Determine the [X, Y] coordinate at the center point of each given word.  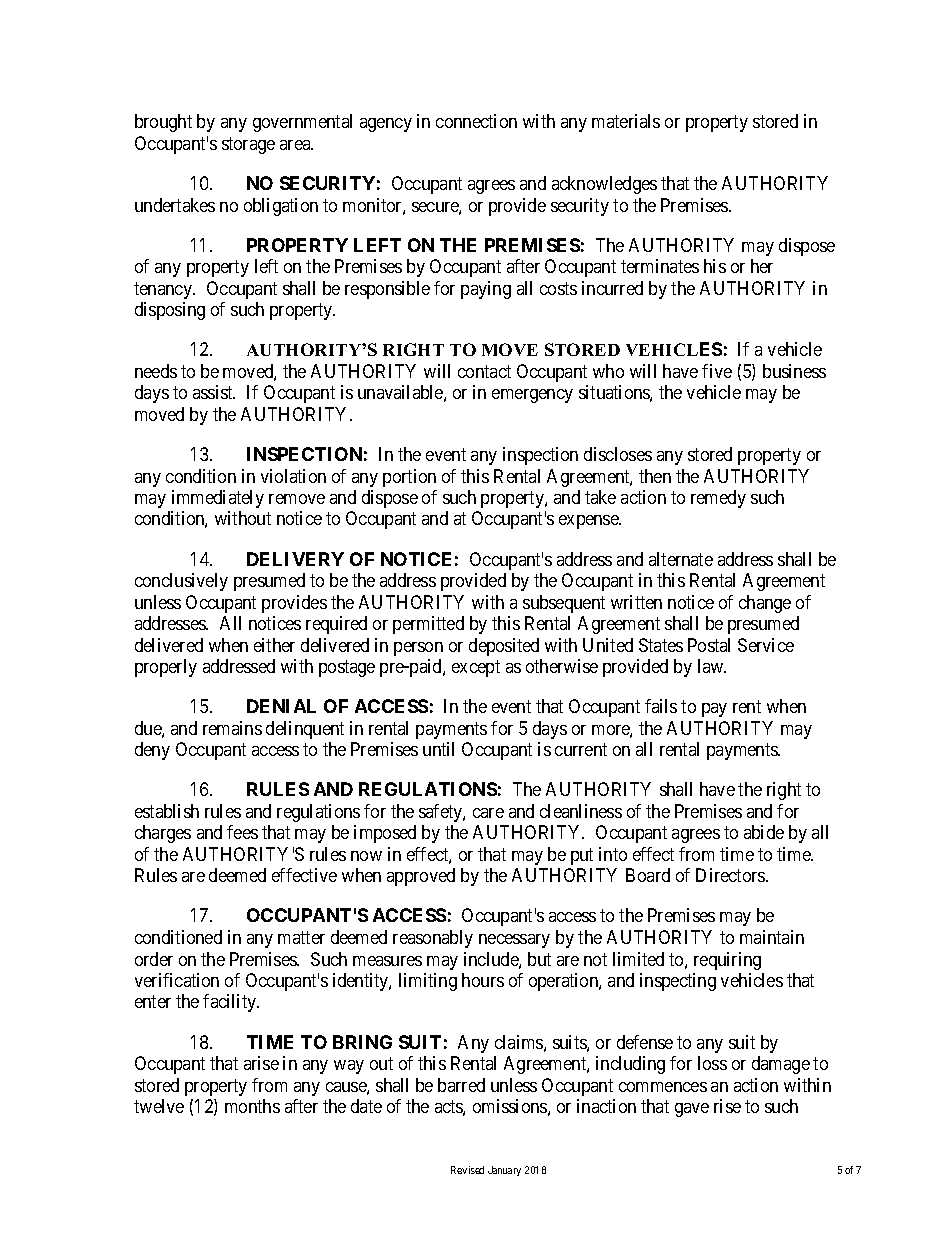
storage [248, 145]
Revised [467, 1170]
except [476, 668]
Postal [709, 645]
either [274, 645]
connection [476, 121]
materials [626, 121]
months [252, 1106]
